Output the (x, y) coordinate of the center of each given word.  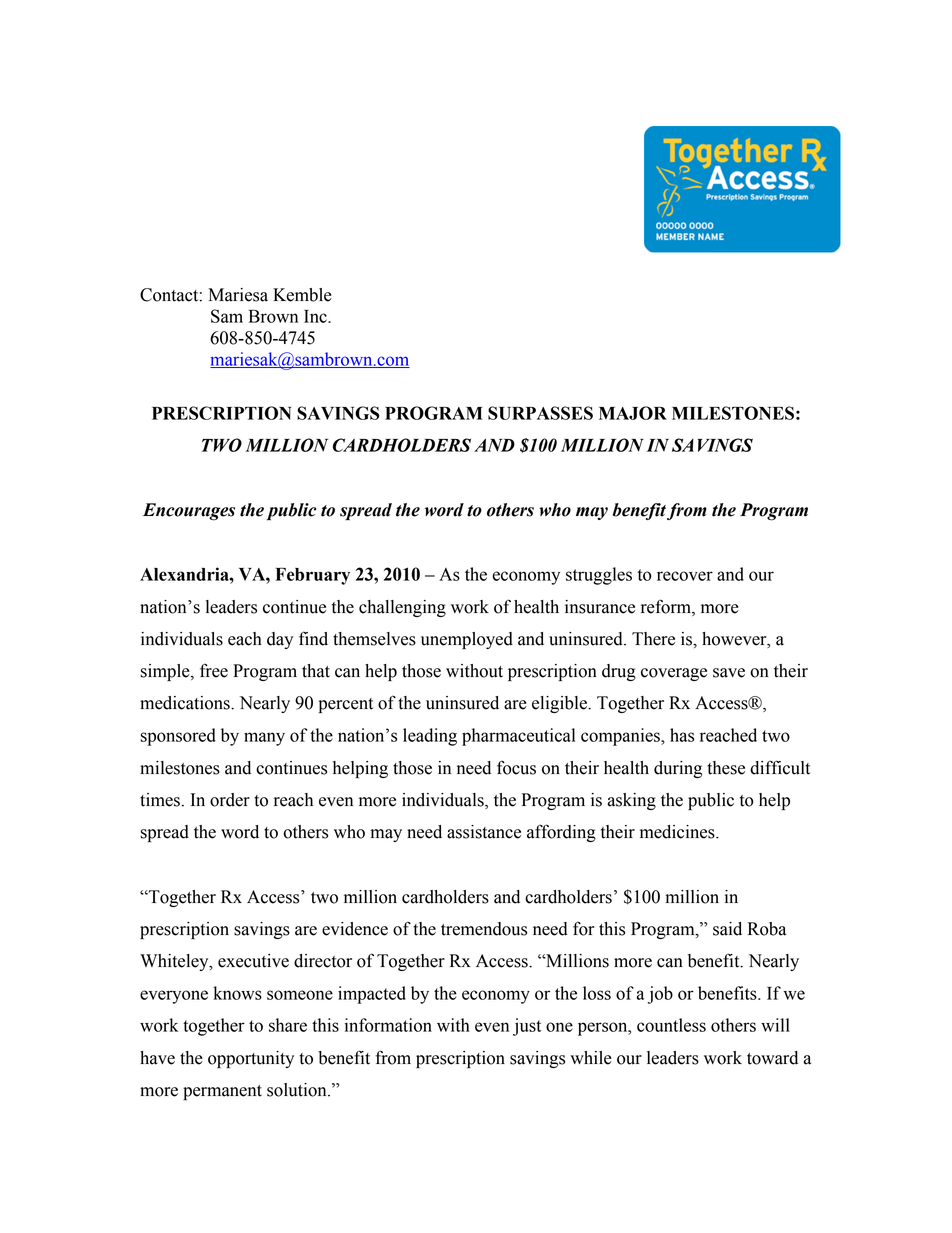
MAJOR (633, 413)
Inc (316, 316)
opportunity (251, 1059)
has (682, 735)
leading (430, 737)
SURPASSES (540, 413)
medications (186, 703)
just (527, 1027)
